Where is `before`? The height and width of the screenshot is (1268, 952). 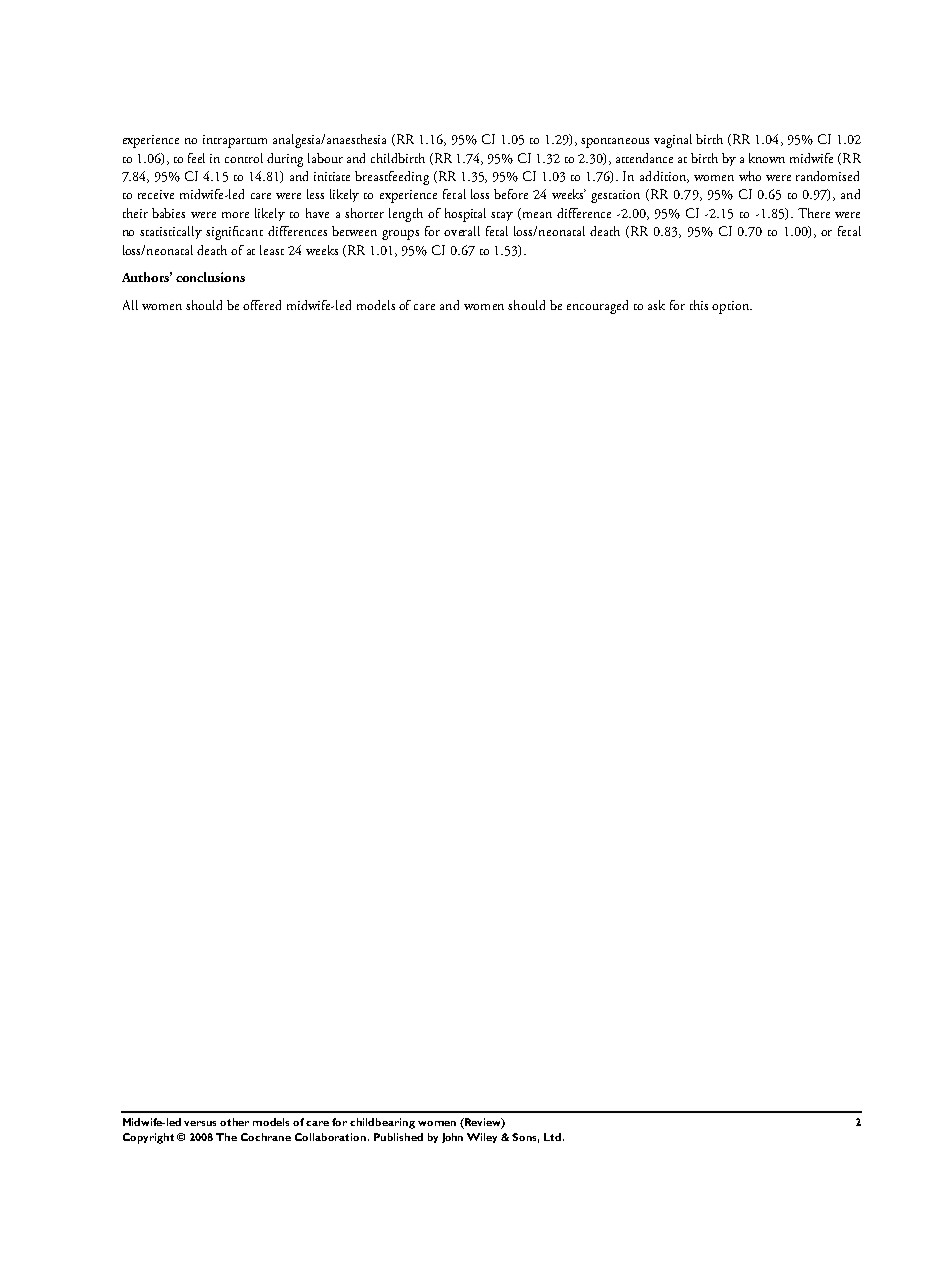
before is located at coordinates (511, 194).
